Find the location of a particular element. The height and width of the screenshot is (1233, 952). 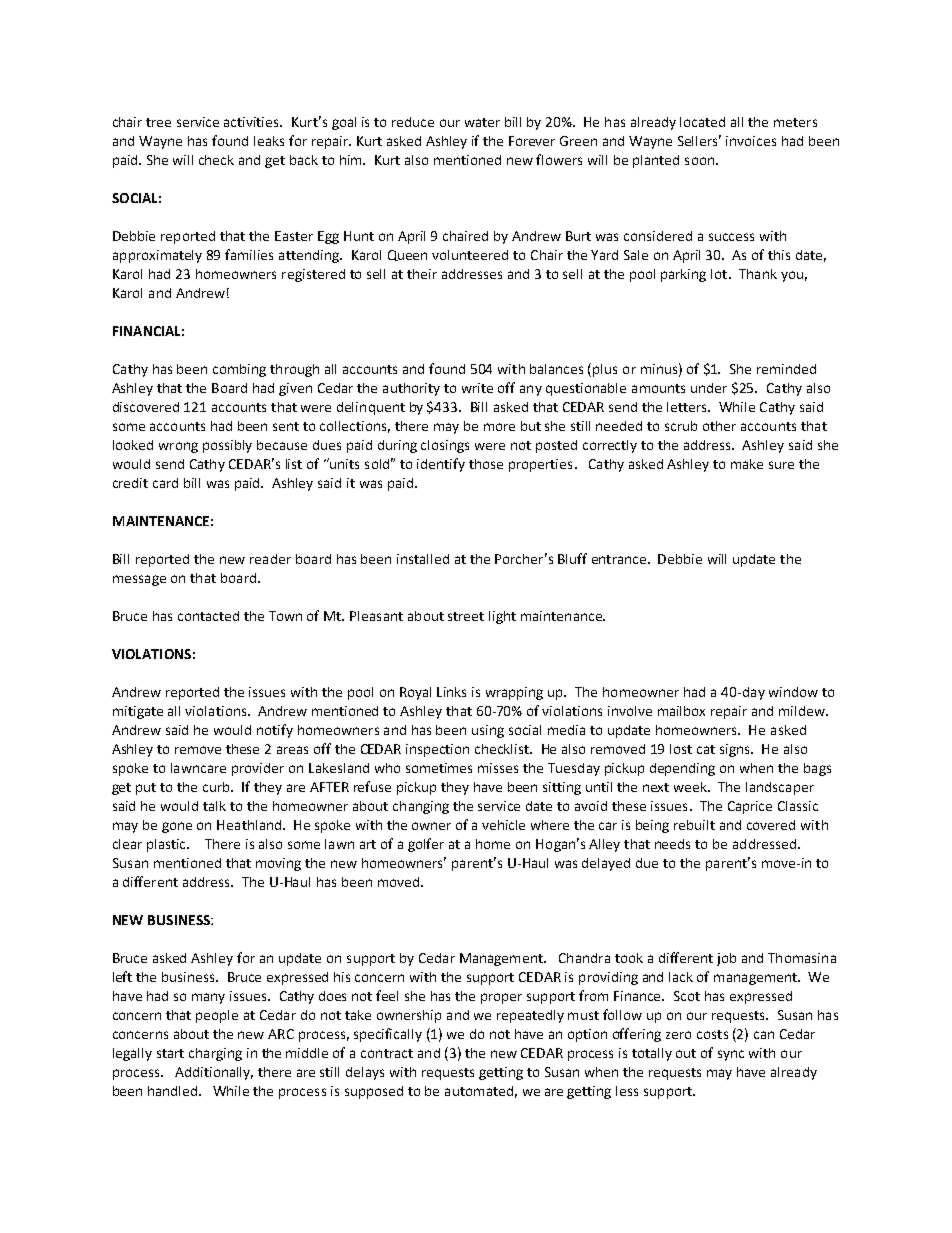

automated is located at coordinates (479, 1091).
